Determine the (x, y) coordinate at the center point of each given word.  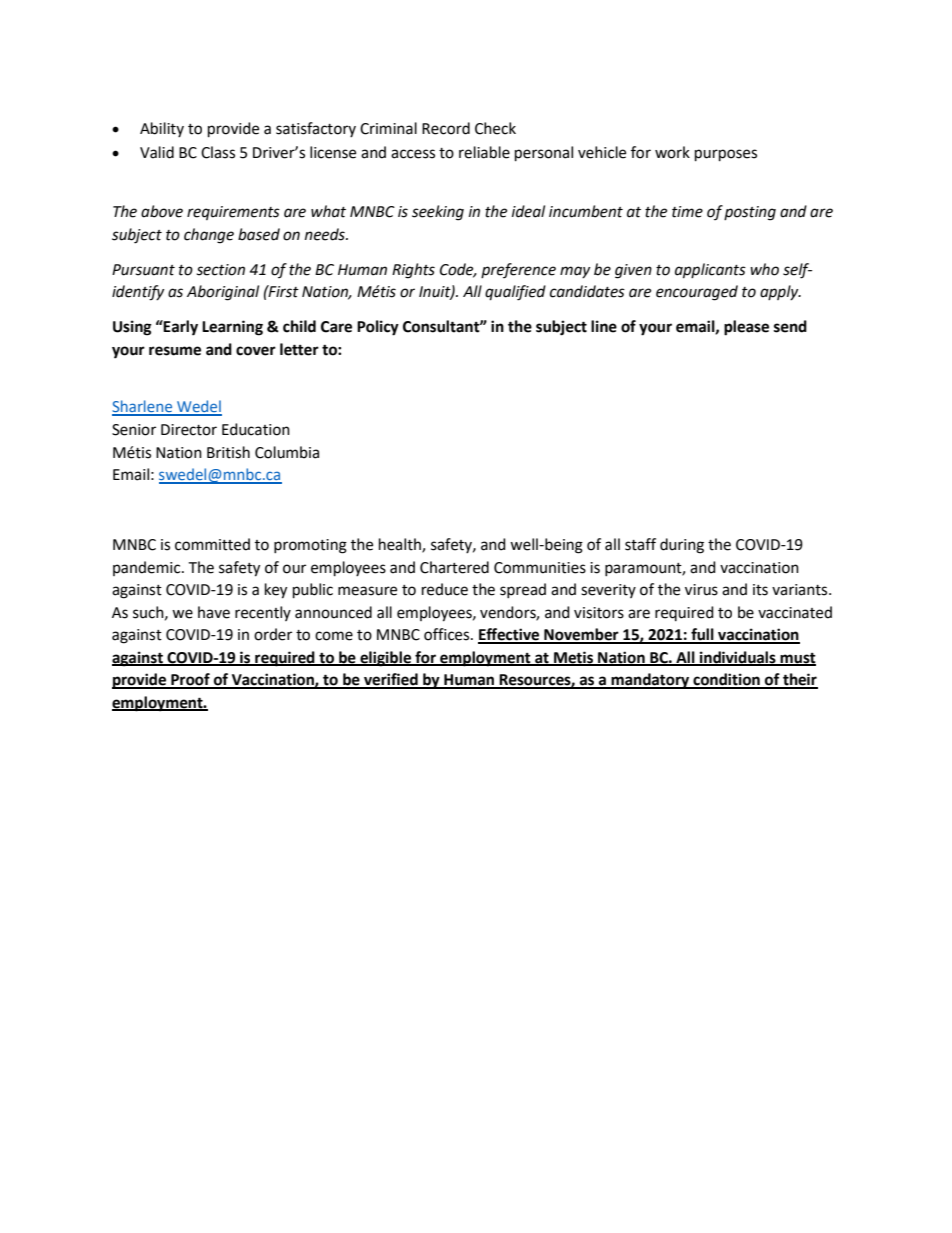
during (682, 546)
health (401, 545)
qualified (515, 293)
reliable (484, 152)
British (228, 452)
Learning (232, 328)
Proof (190, 680)
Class (218, 152)
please (746, 328)
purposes (726, 155)
